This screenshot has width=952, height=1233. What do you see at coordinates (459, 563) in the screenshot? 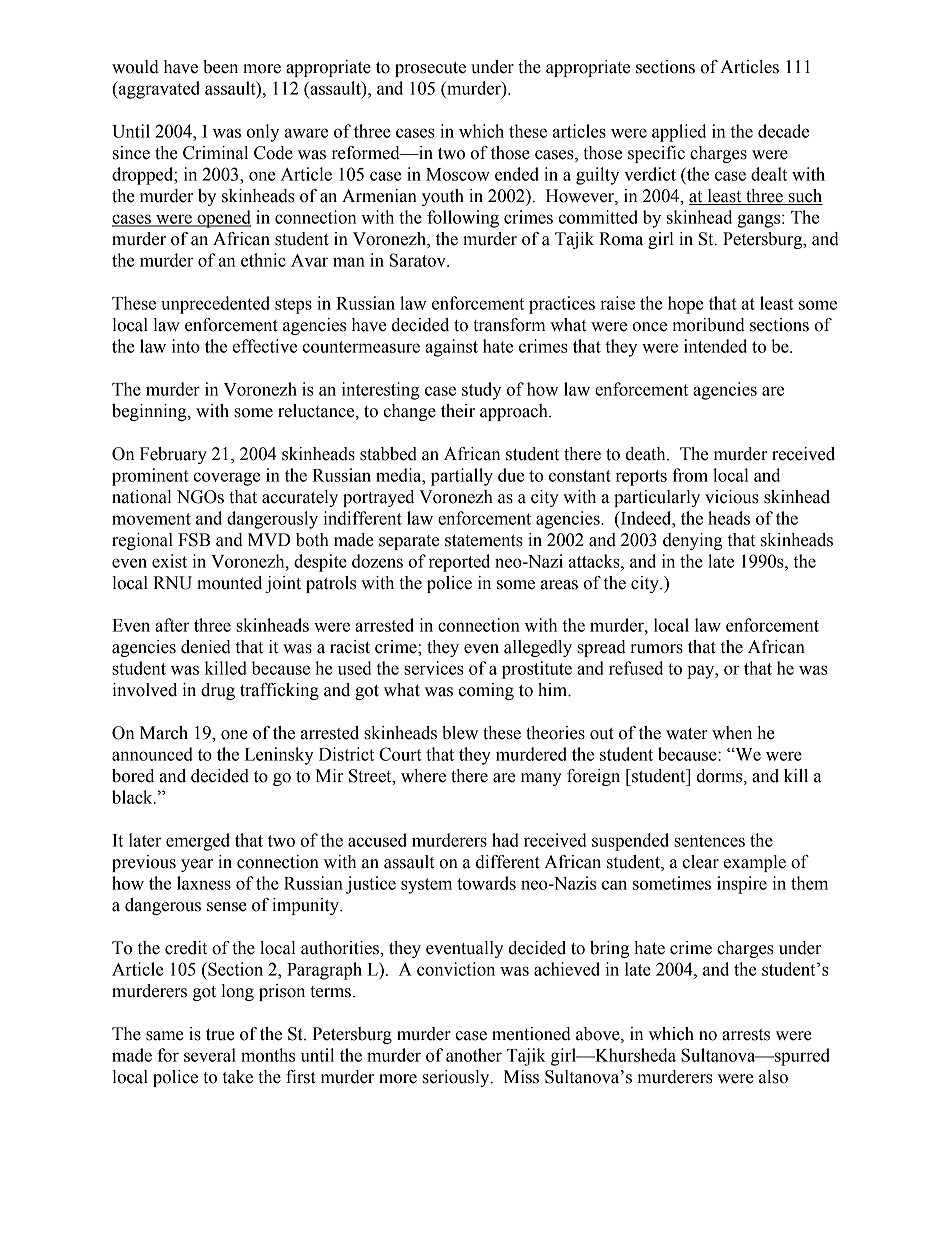
I see `reported` at bounding box center [459, 563].
